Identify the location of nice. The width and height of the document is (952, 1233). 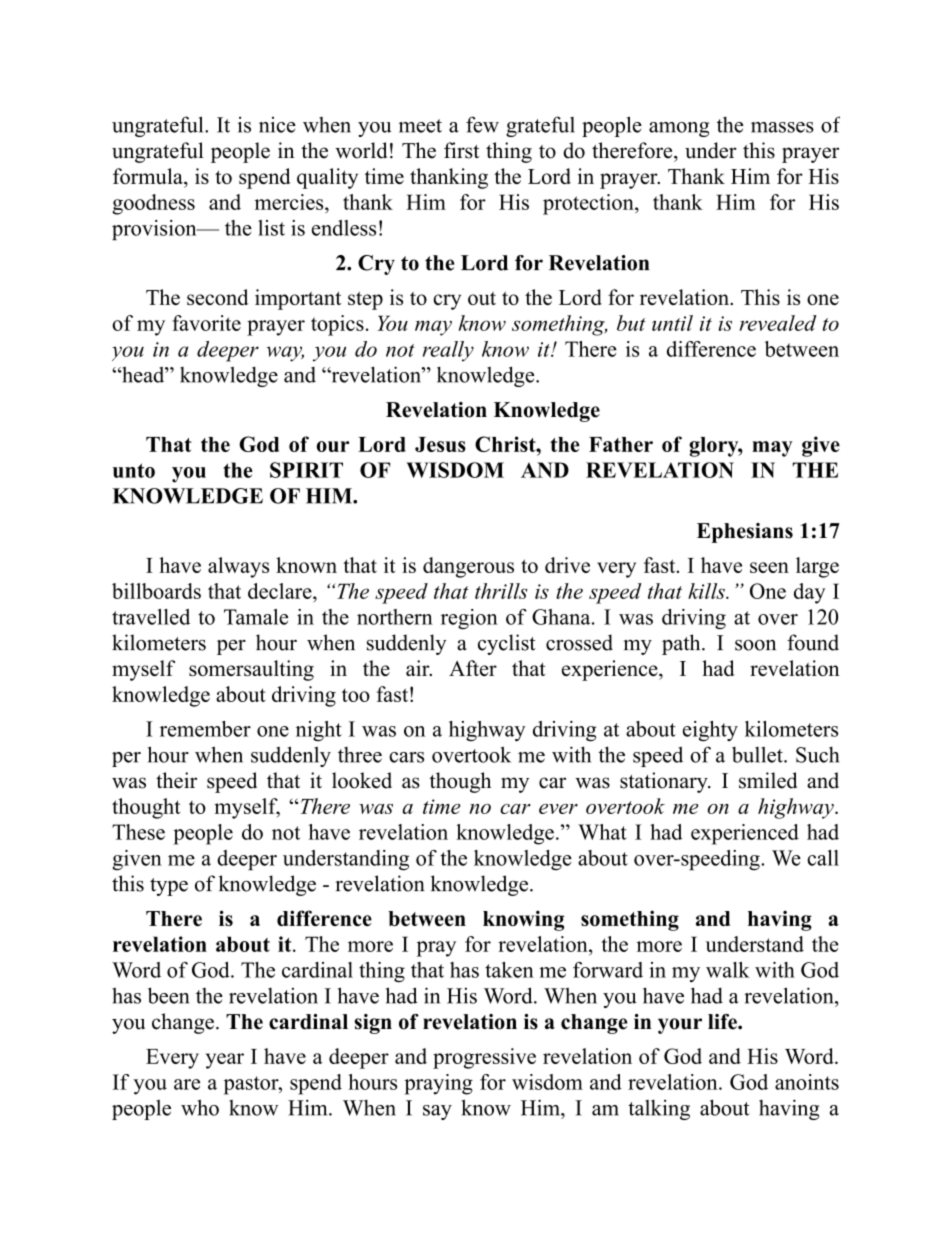
(277, 125).
